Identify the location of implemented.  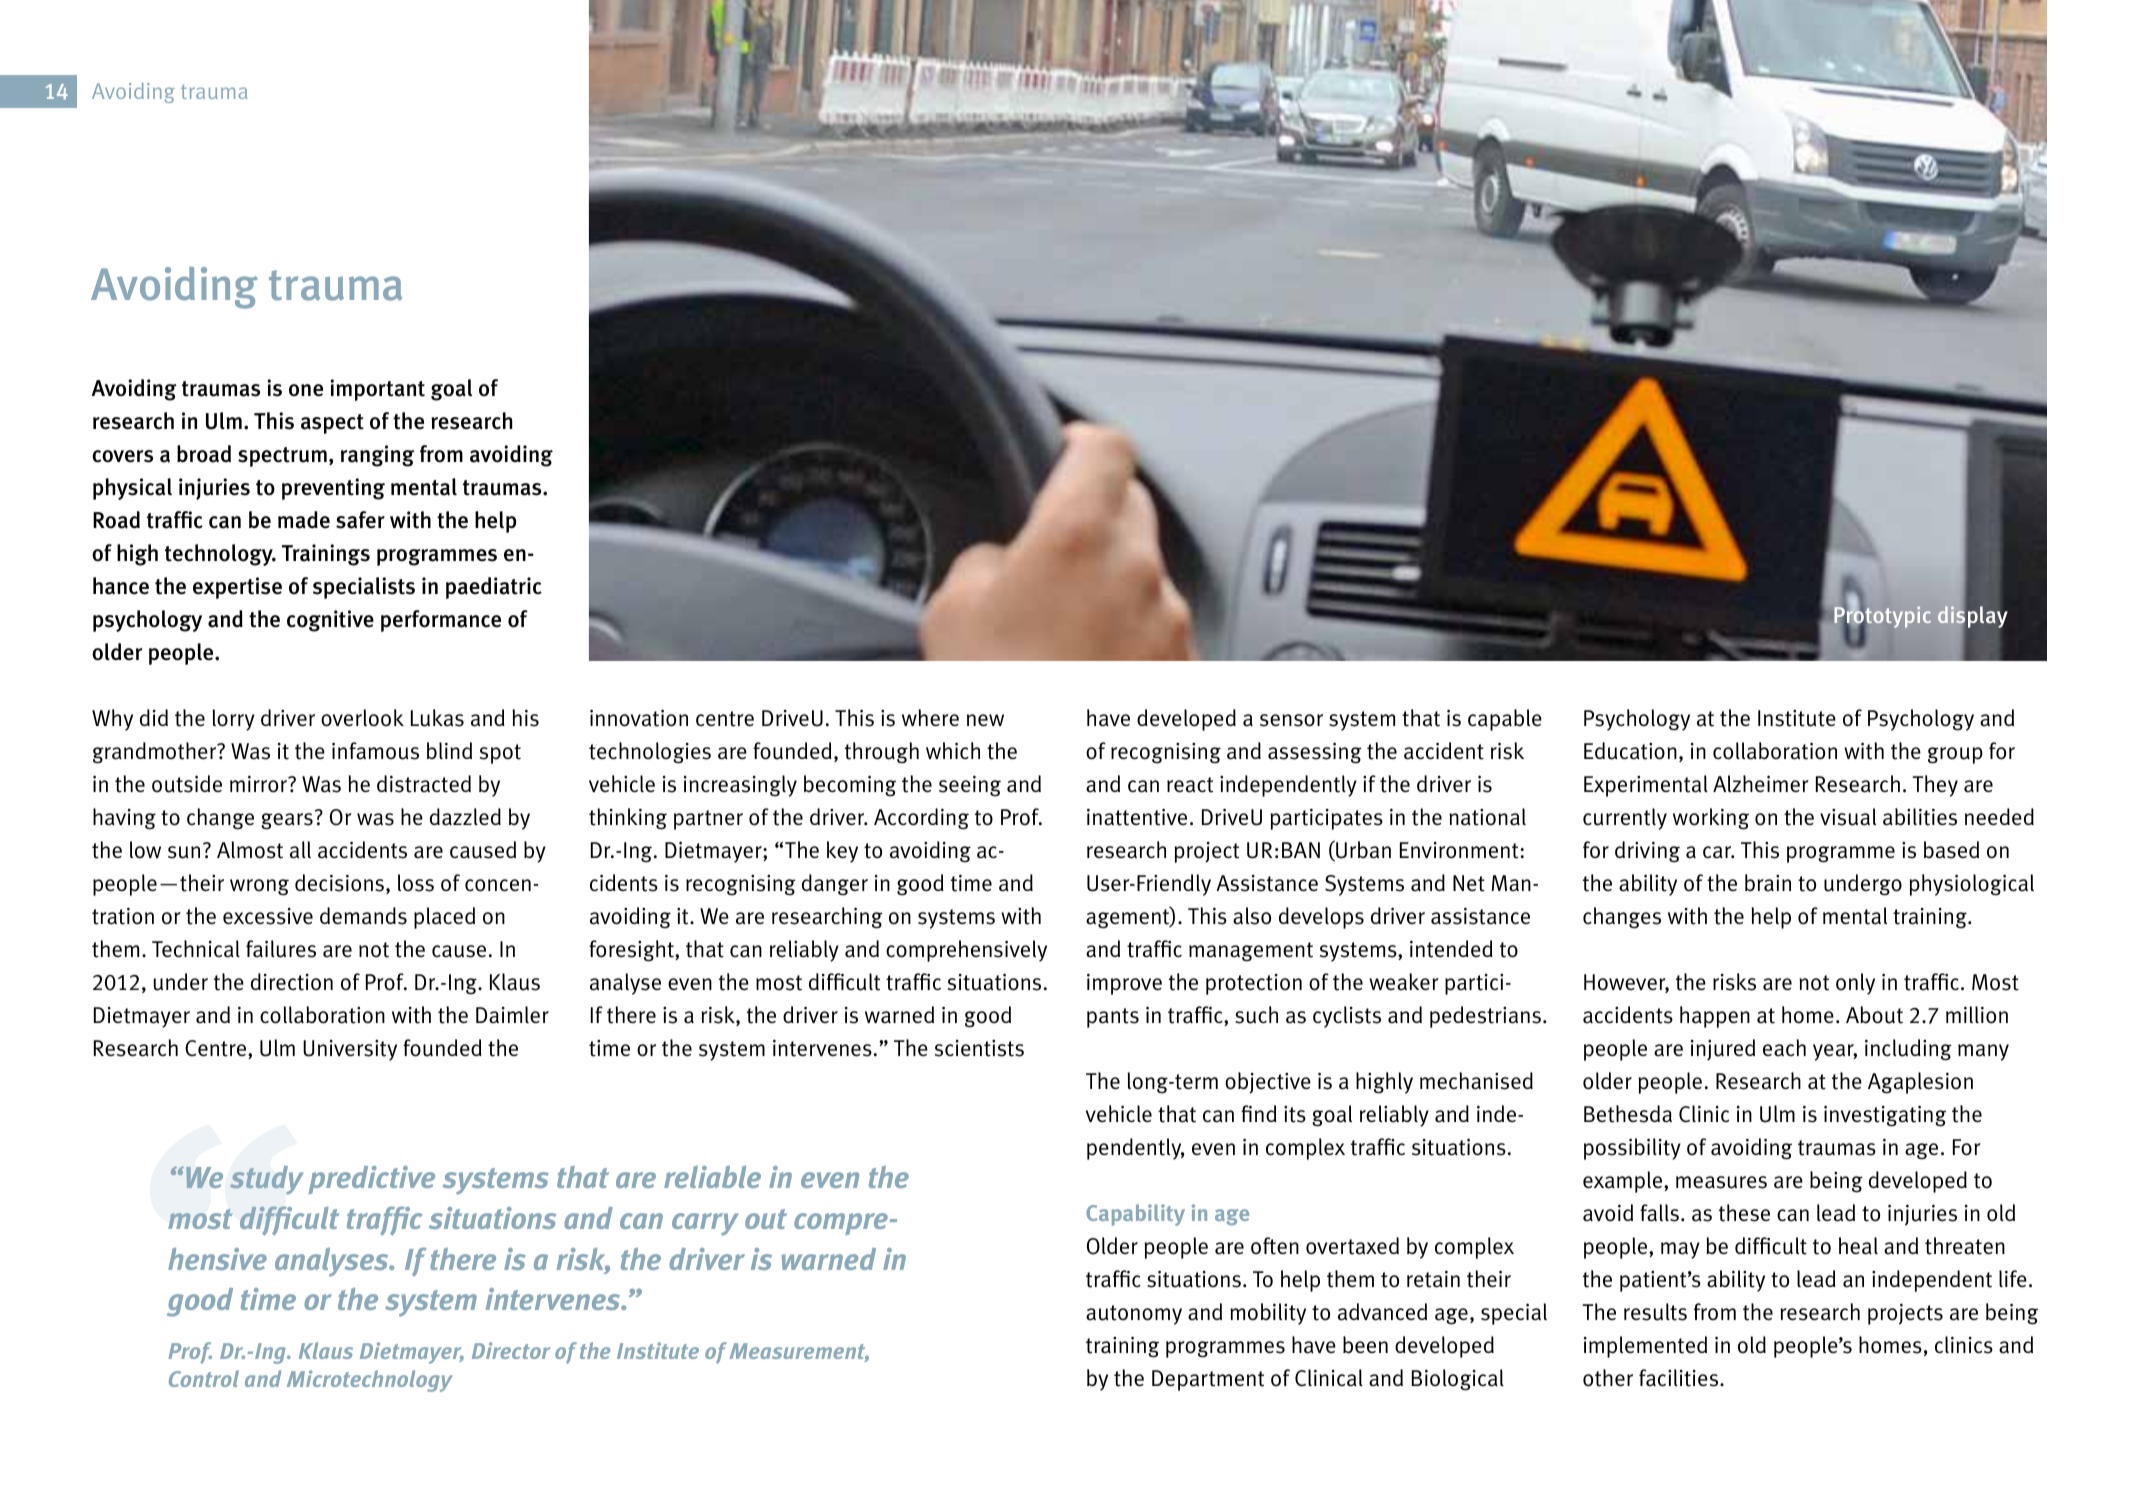
(1645, 1347).
